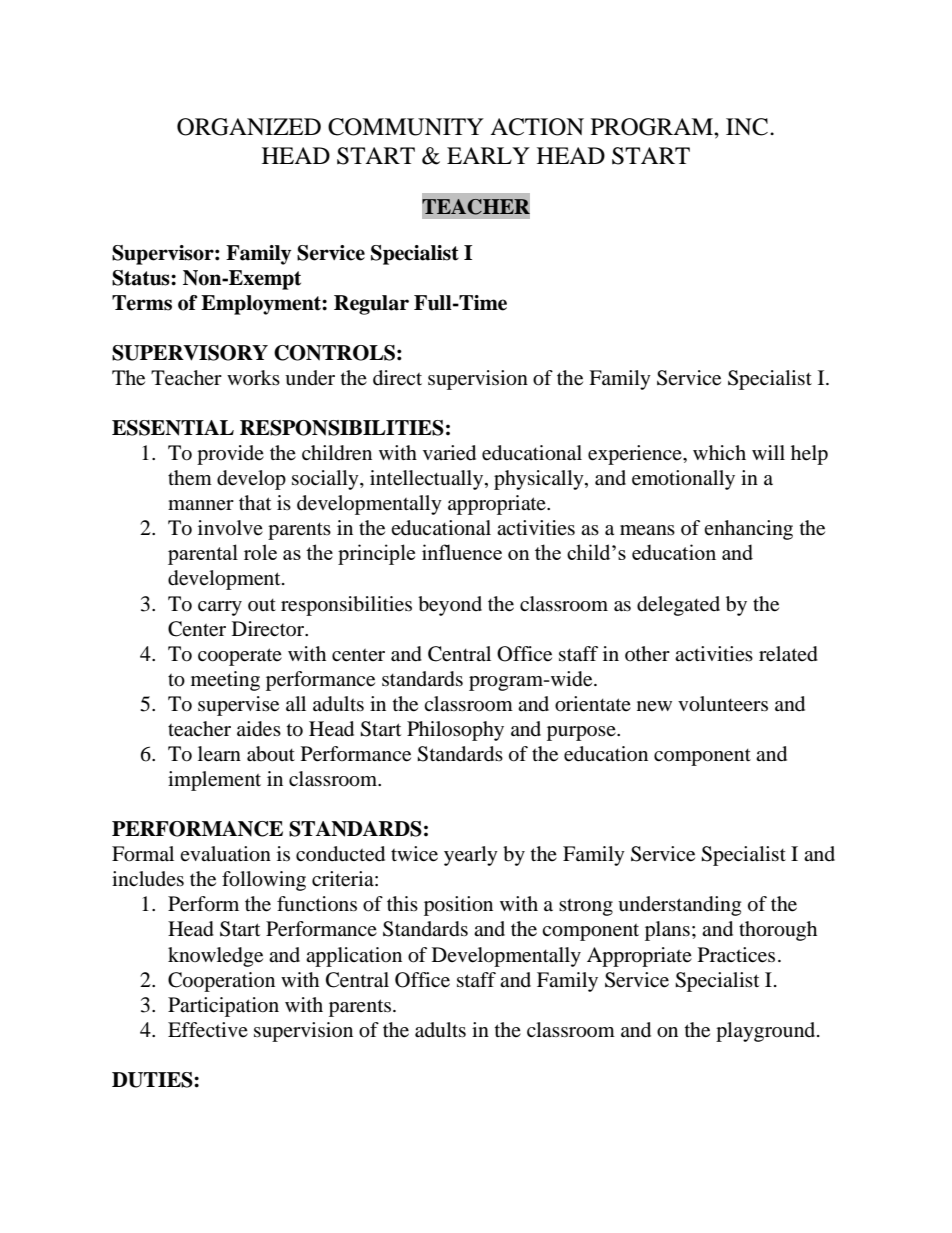 This screenshot has height=1233, width=952. Describe the element at coordinates (723, 704) in the screenshot. I see `volunteers` at that location.
